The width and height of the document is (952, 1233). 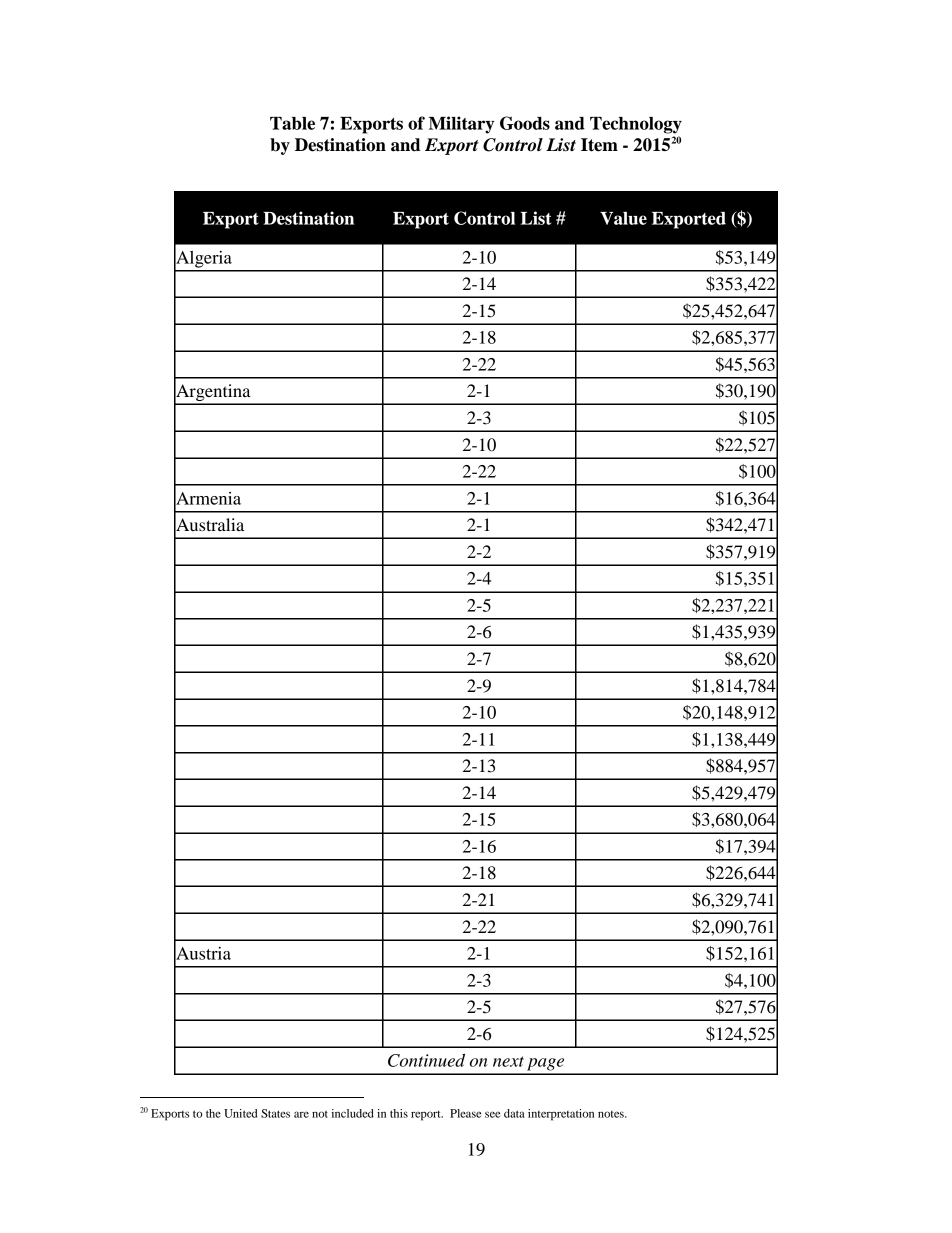 What do you see at coordinates (599, 145) in the document?
I see `Item` at bounding box center [599, 145].
